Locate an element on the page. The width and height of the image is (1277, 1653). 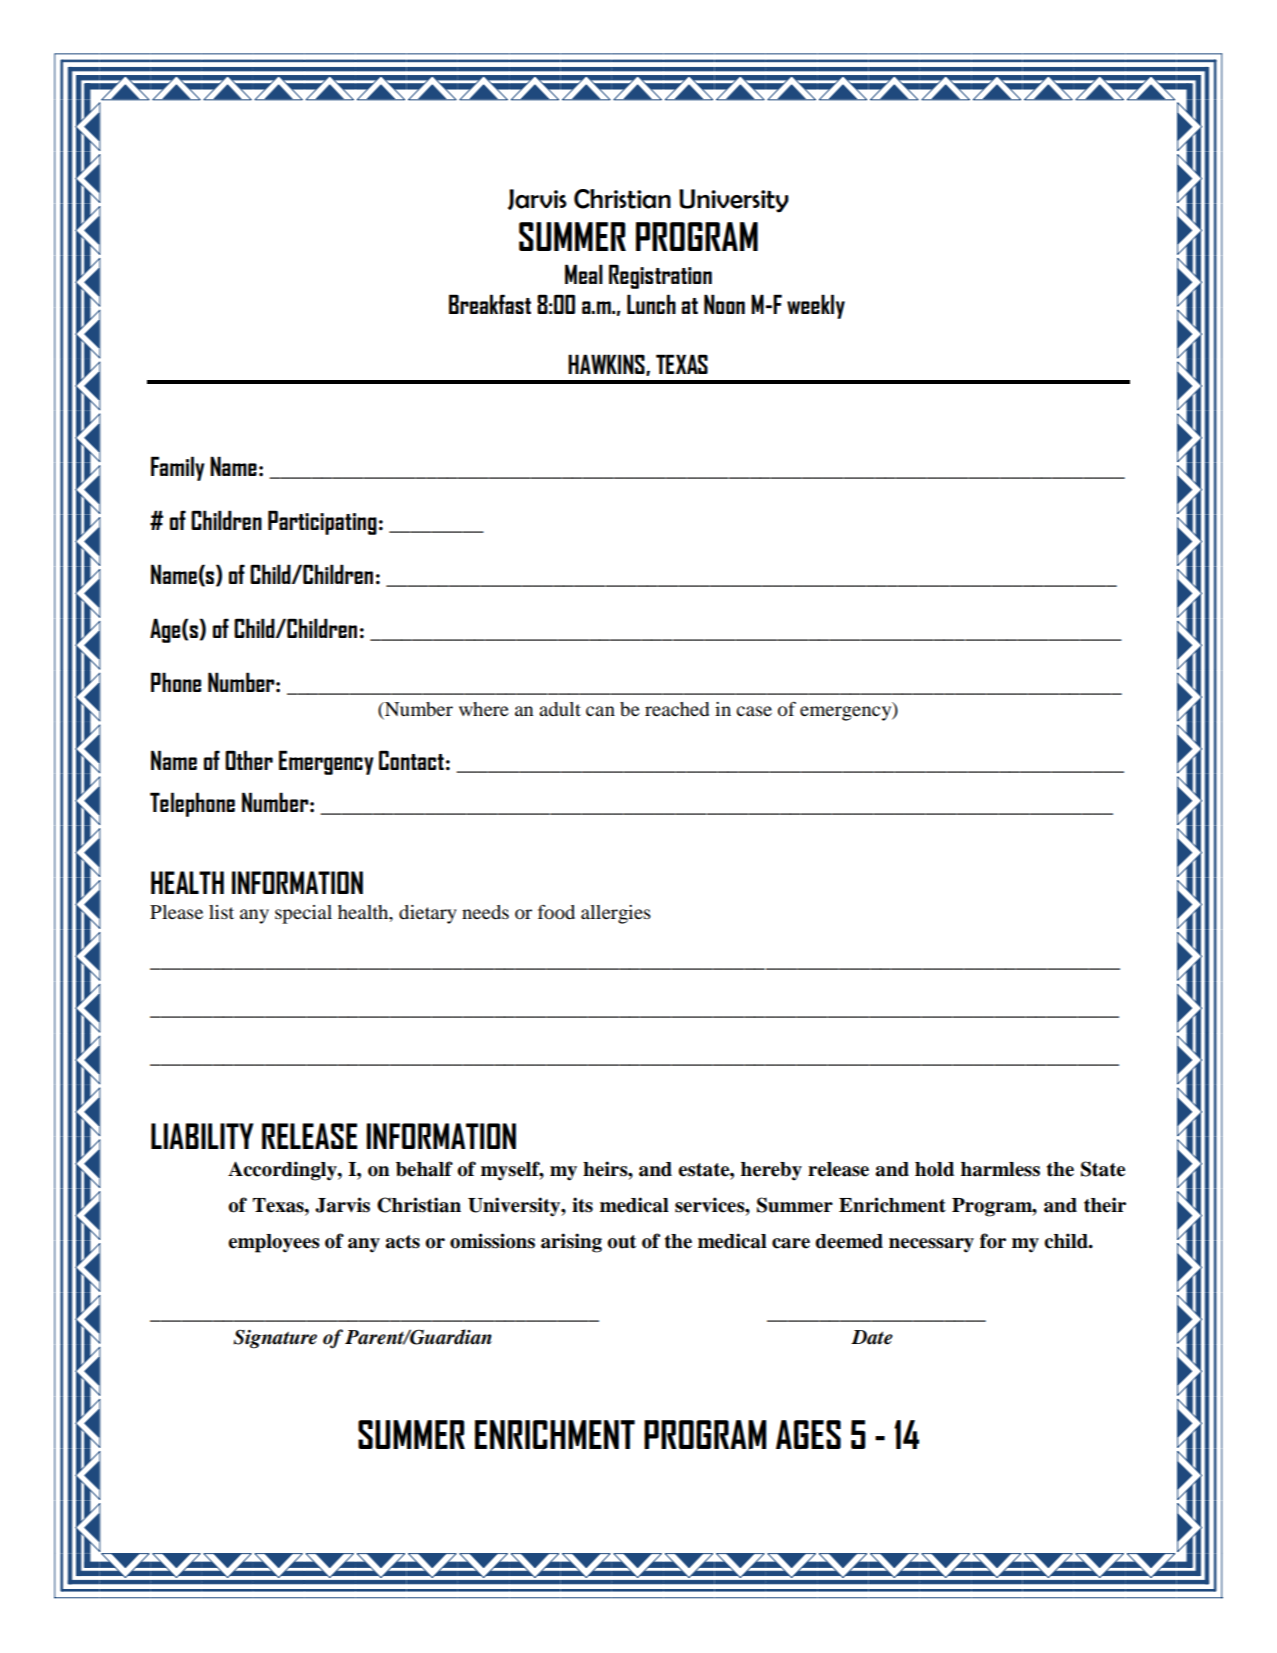
AGES is located at coordinates (808, 1434).
